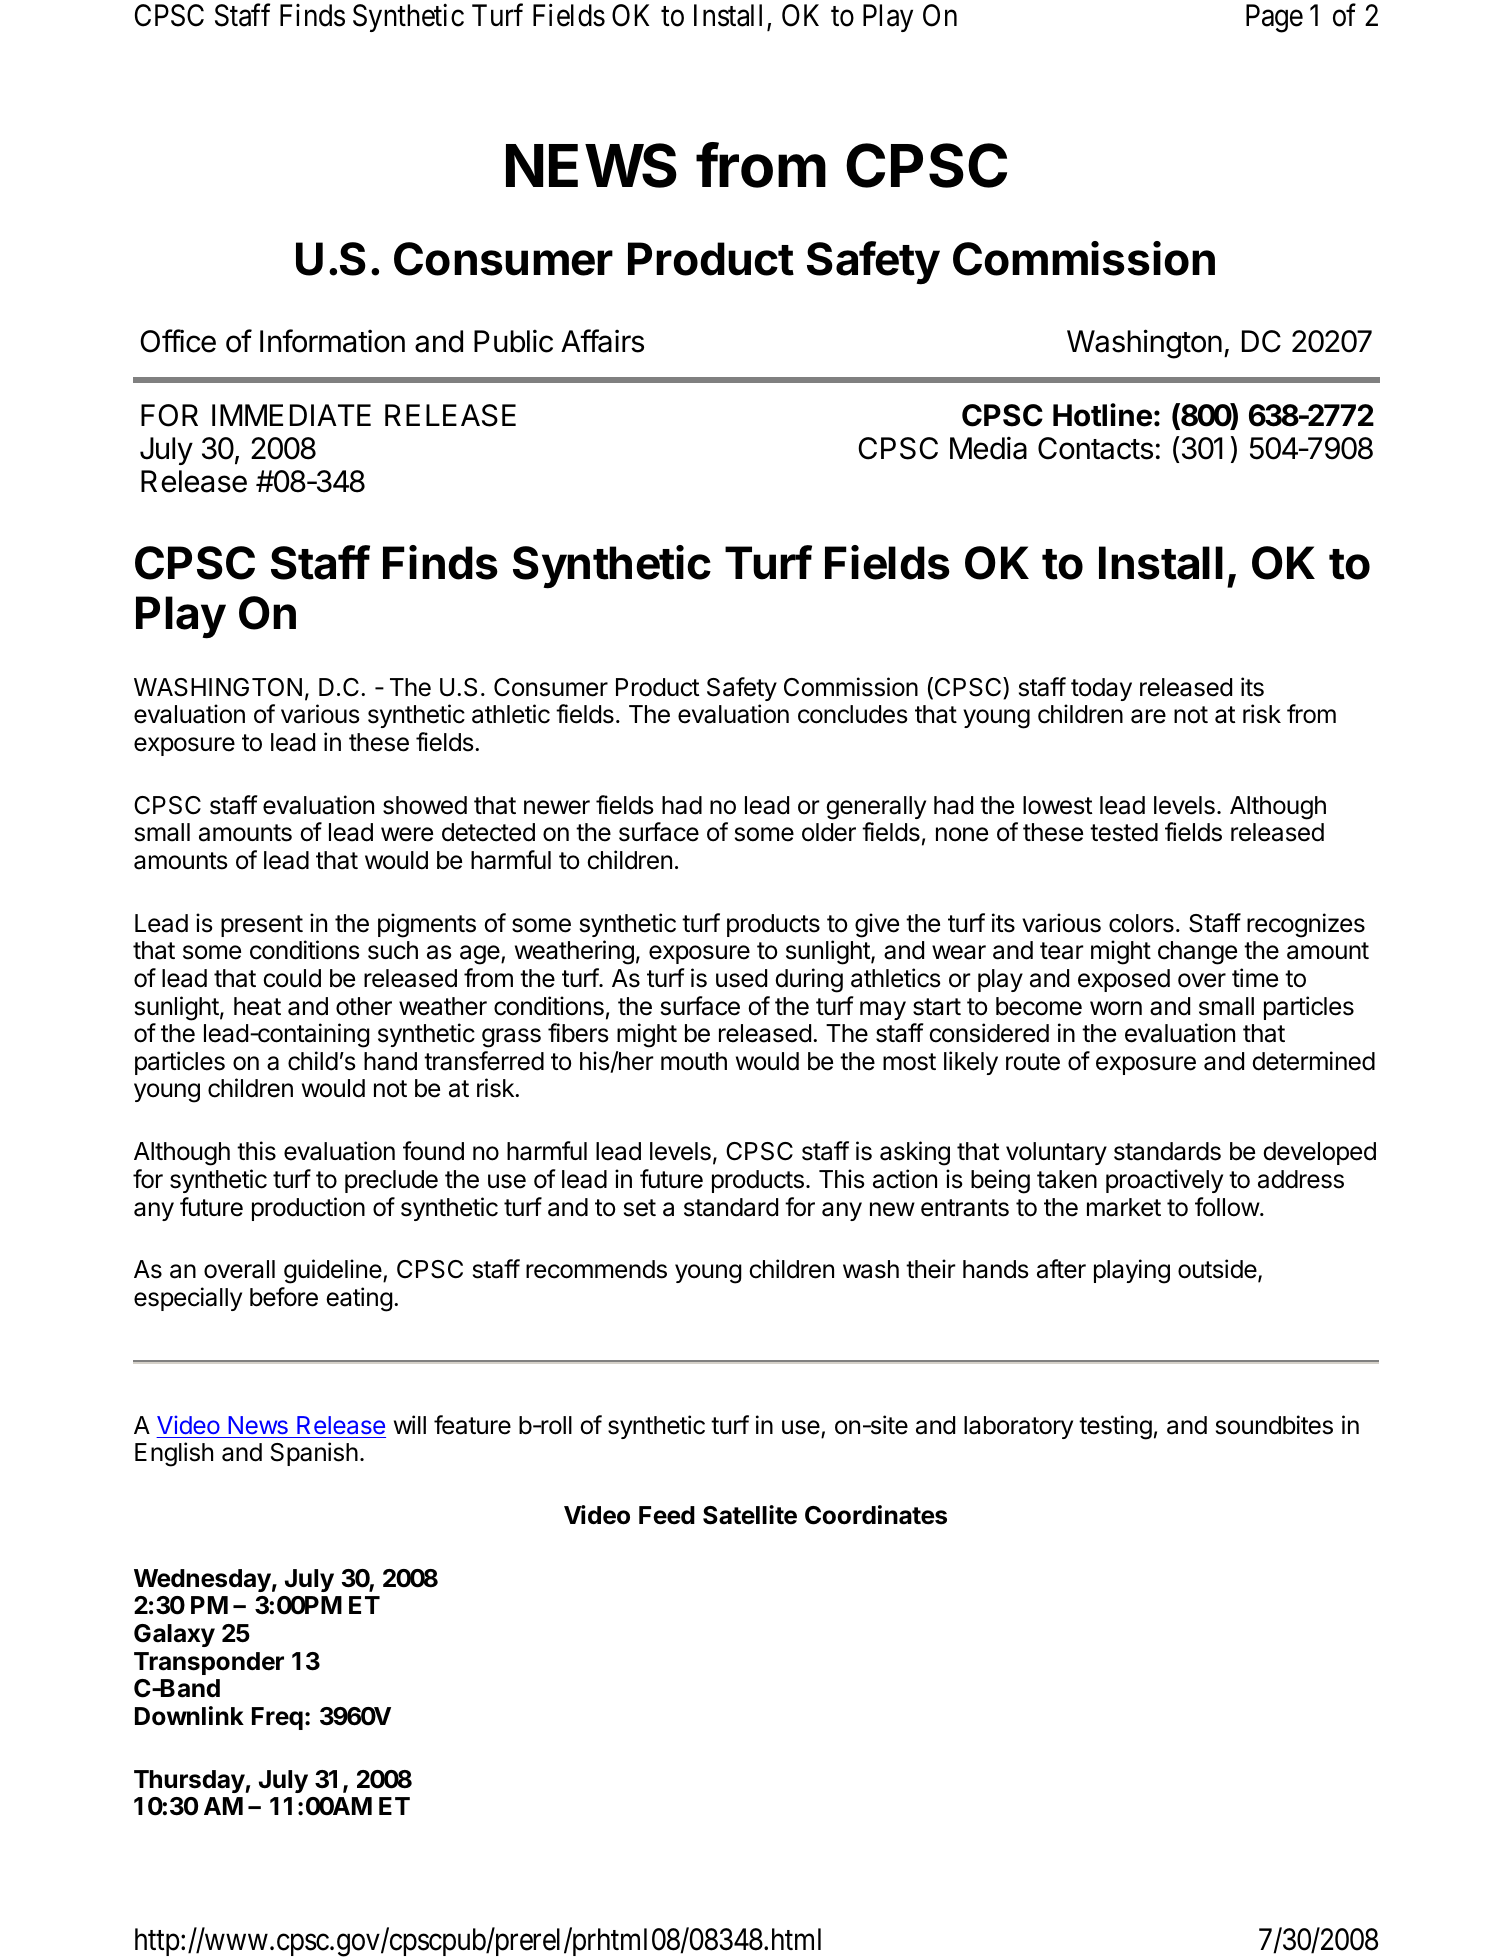  Describe the element at coordinates (1141, 923) in the screenshot. I see `colors` at that location.
